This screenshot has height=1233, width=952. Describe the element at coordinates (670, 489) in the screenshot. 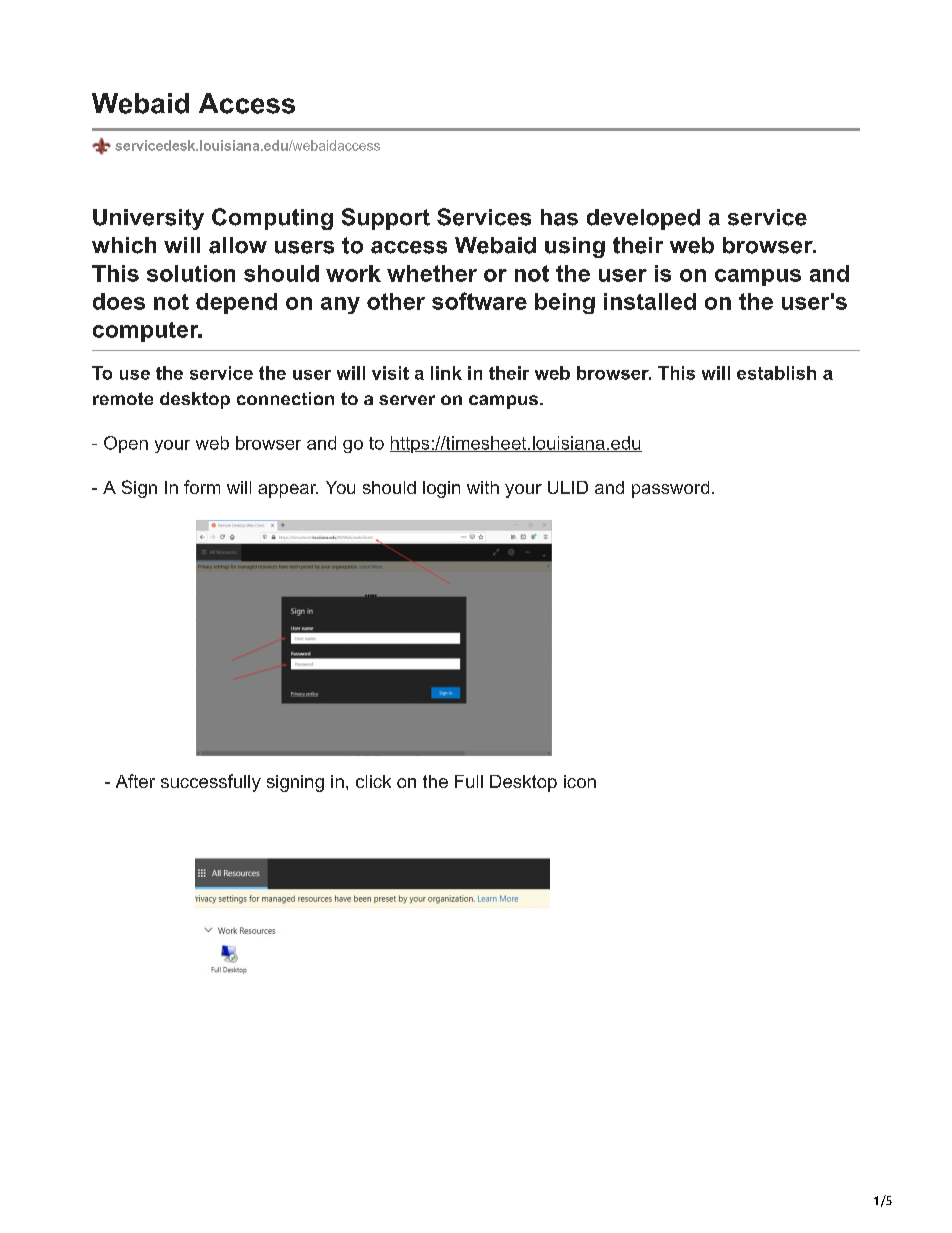

I see `password` at that location.
